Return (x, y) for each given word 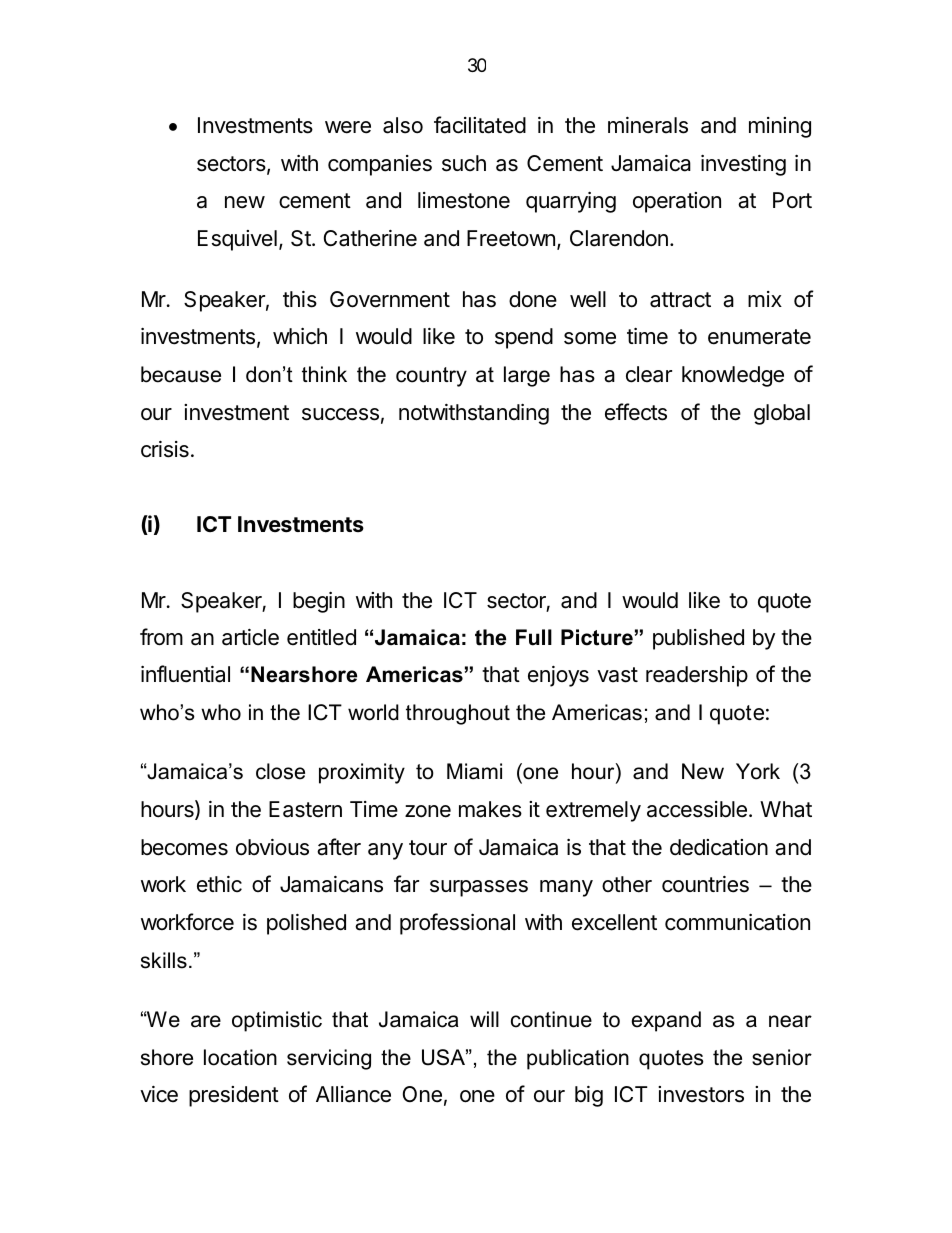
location (240, 1057)
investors (701, 1094)
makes (490, 809)
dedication (719, 847)
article (250, 637)
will (484, 1019)
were (348, 127)
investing (743, 165)
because (181, 374)
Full (534, 637)
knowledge (733, 376)
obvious (272, 847)
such (464, 163)
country (431, 377)
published (698, 639)
